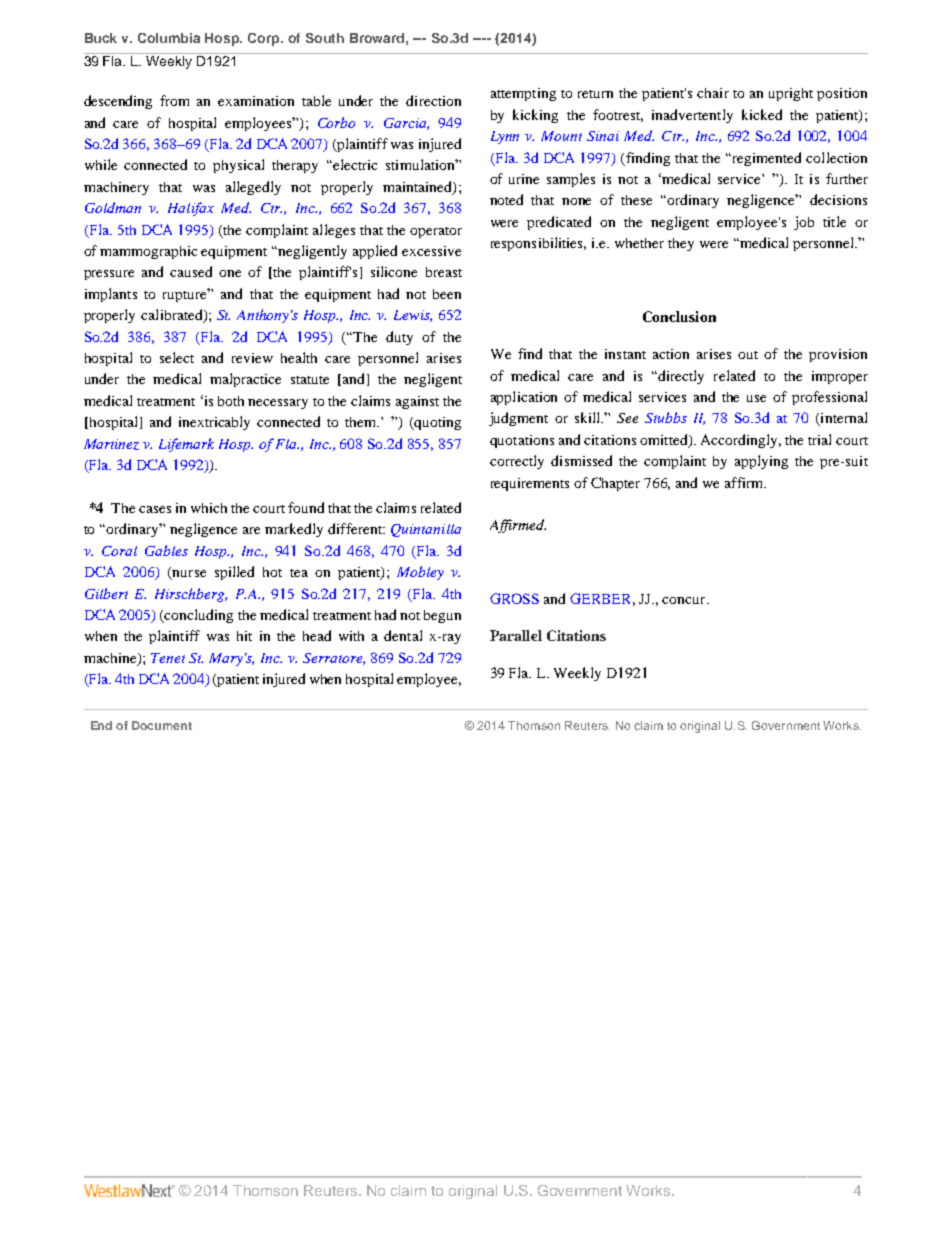 The image size is (952, 1233). Describe the element at coordinates (444, 272) in the screenshot. I see `breast` at that location.
